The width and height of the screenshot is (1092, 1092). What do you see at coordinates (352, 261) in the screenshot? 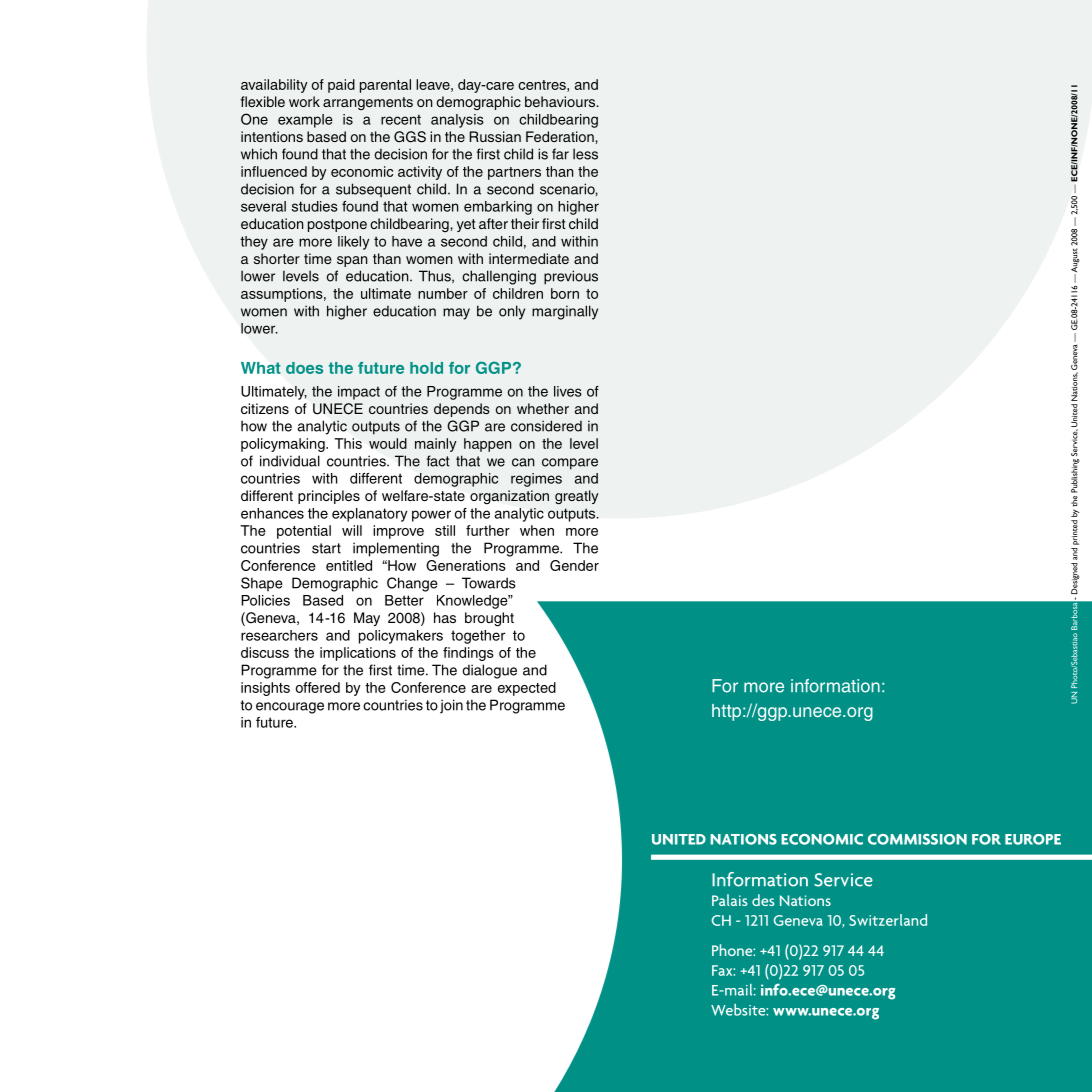
I see `span` at bounding box center [352, 261].
